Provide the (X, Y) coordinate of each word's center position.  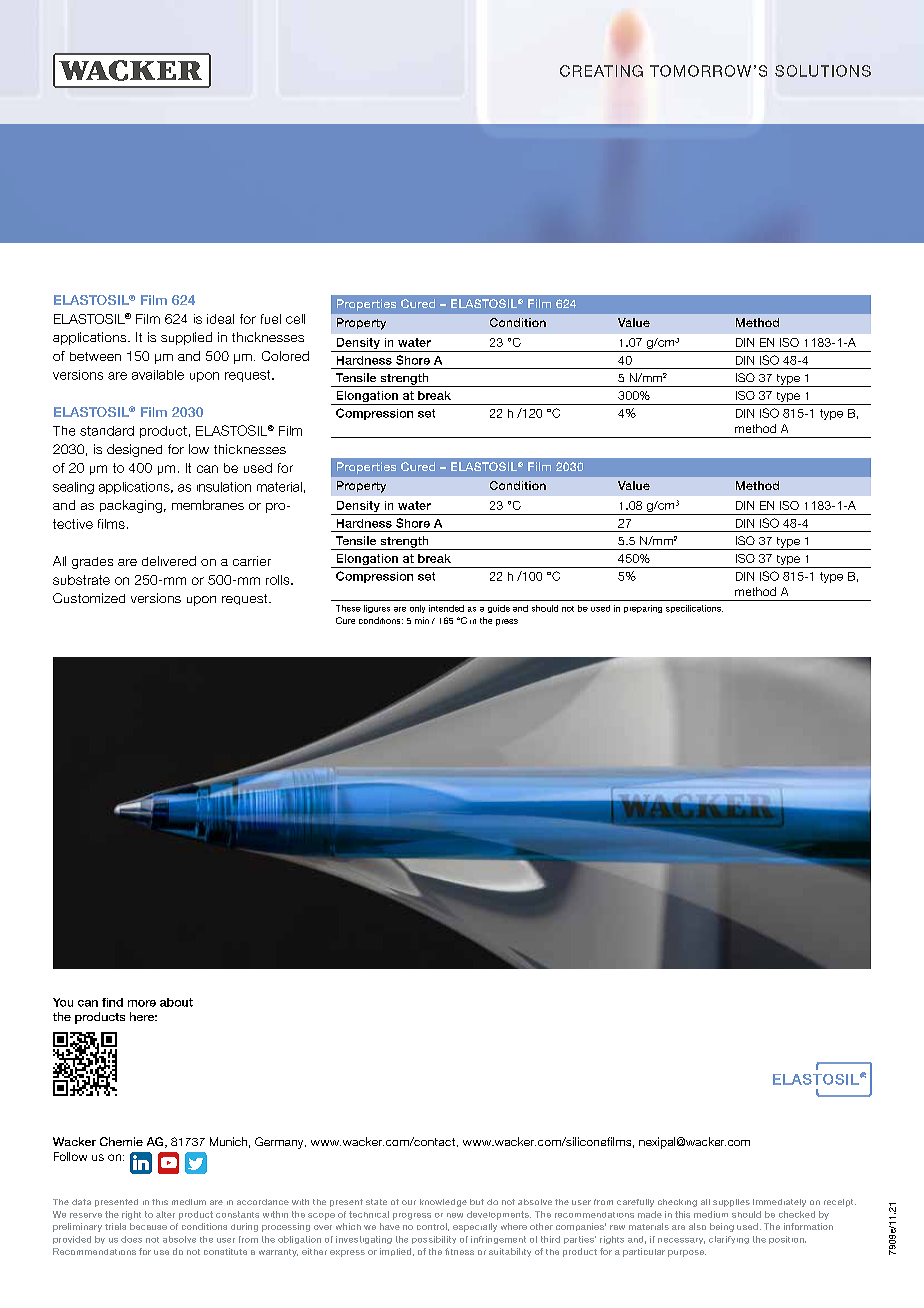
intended (446, 608)
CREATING (601, 71)
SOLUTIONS (823, 71)
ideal (220, 319)
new (455, 1215)
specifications (694, 609)
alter (165, 1214)
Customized (89, 598)
